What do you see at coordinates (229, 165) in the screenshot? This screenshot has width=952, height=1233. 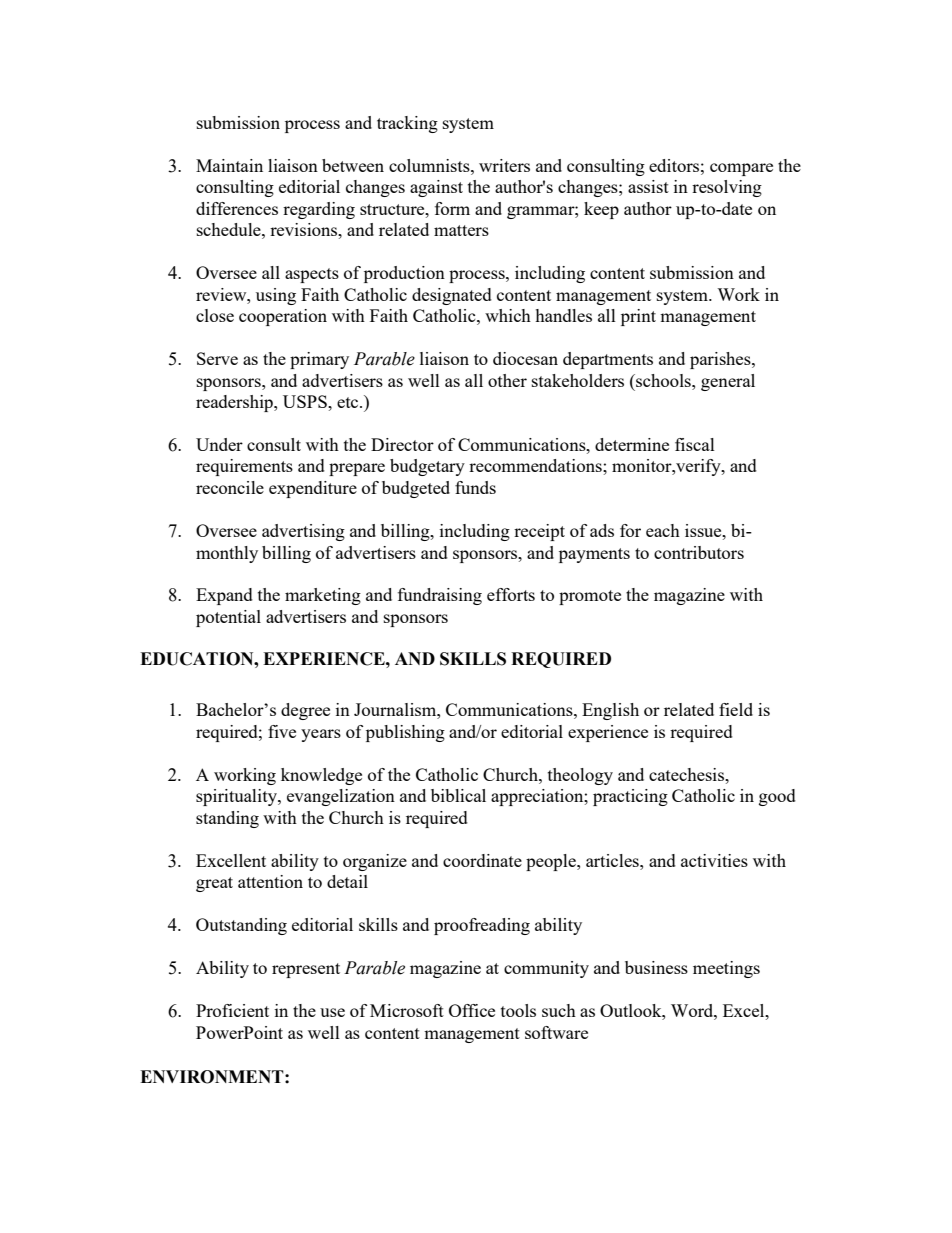 I see `Maintain` at bounding box center [229, 165].
